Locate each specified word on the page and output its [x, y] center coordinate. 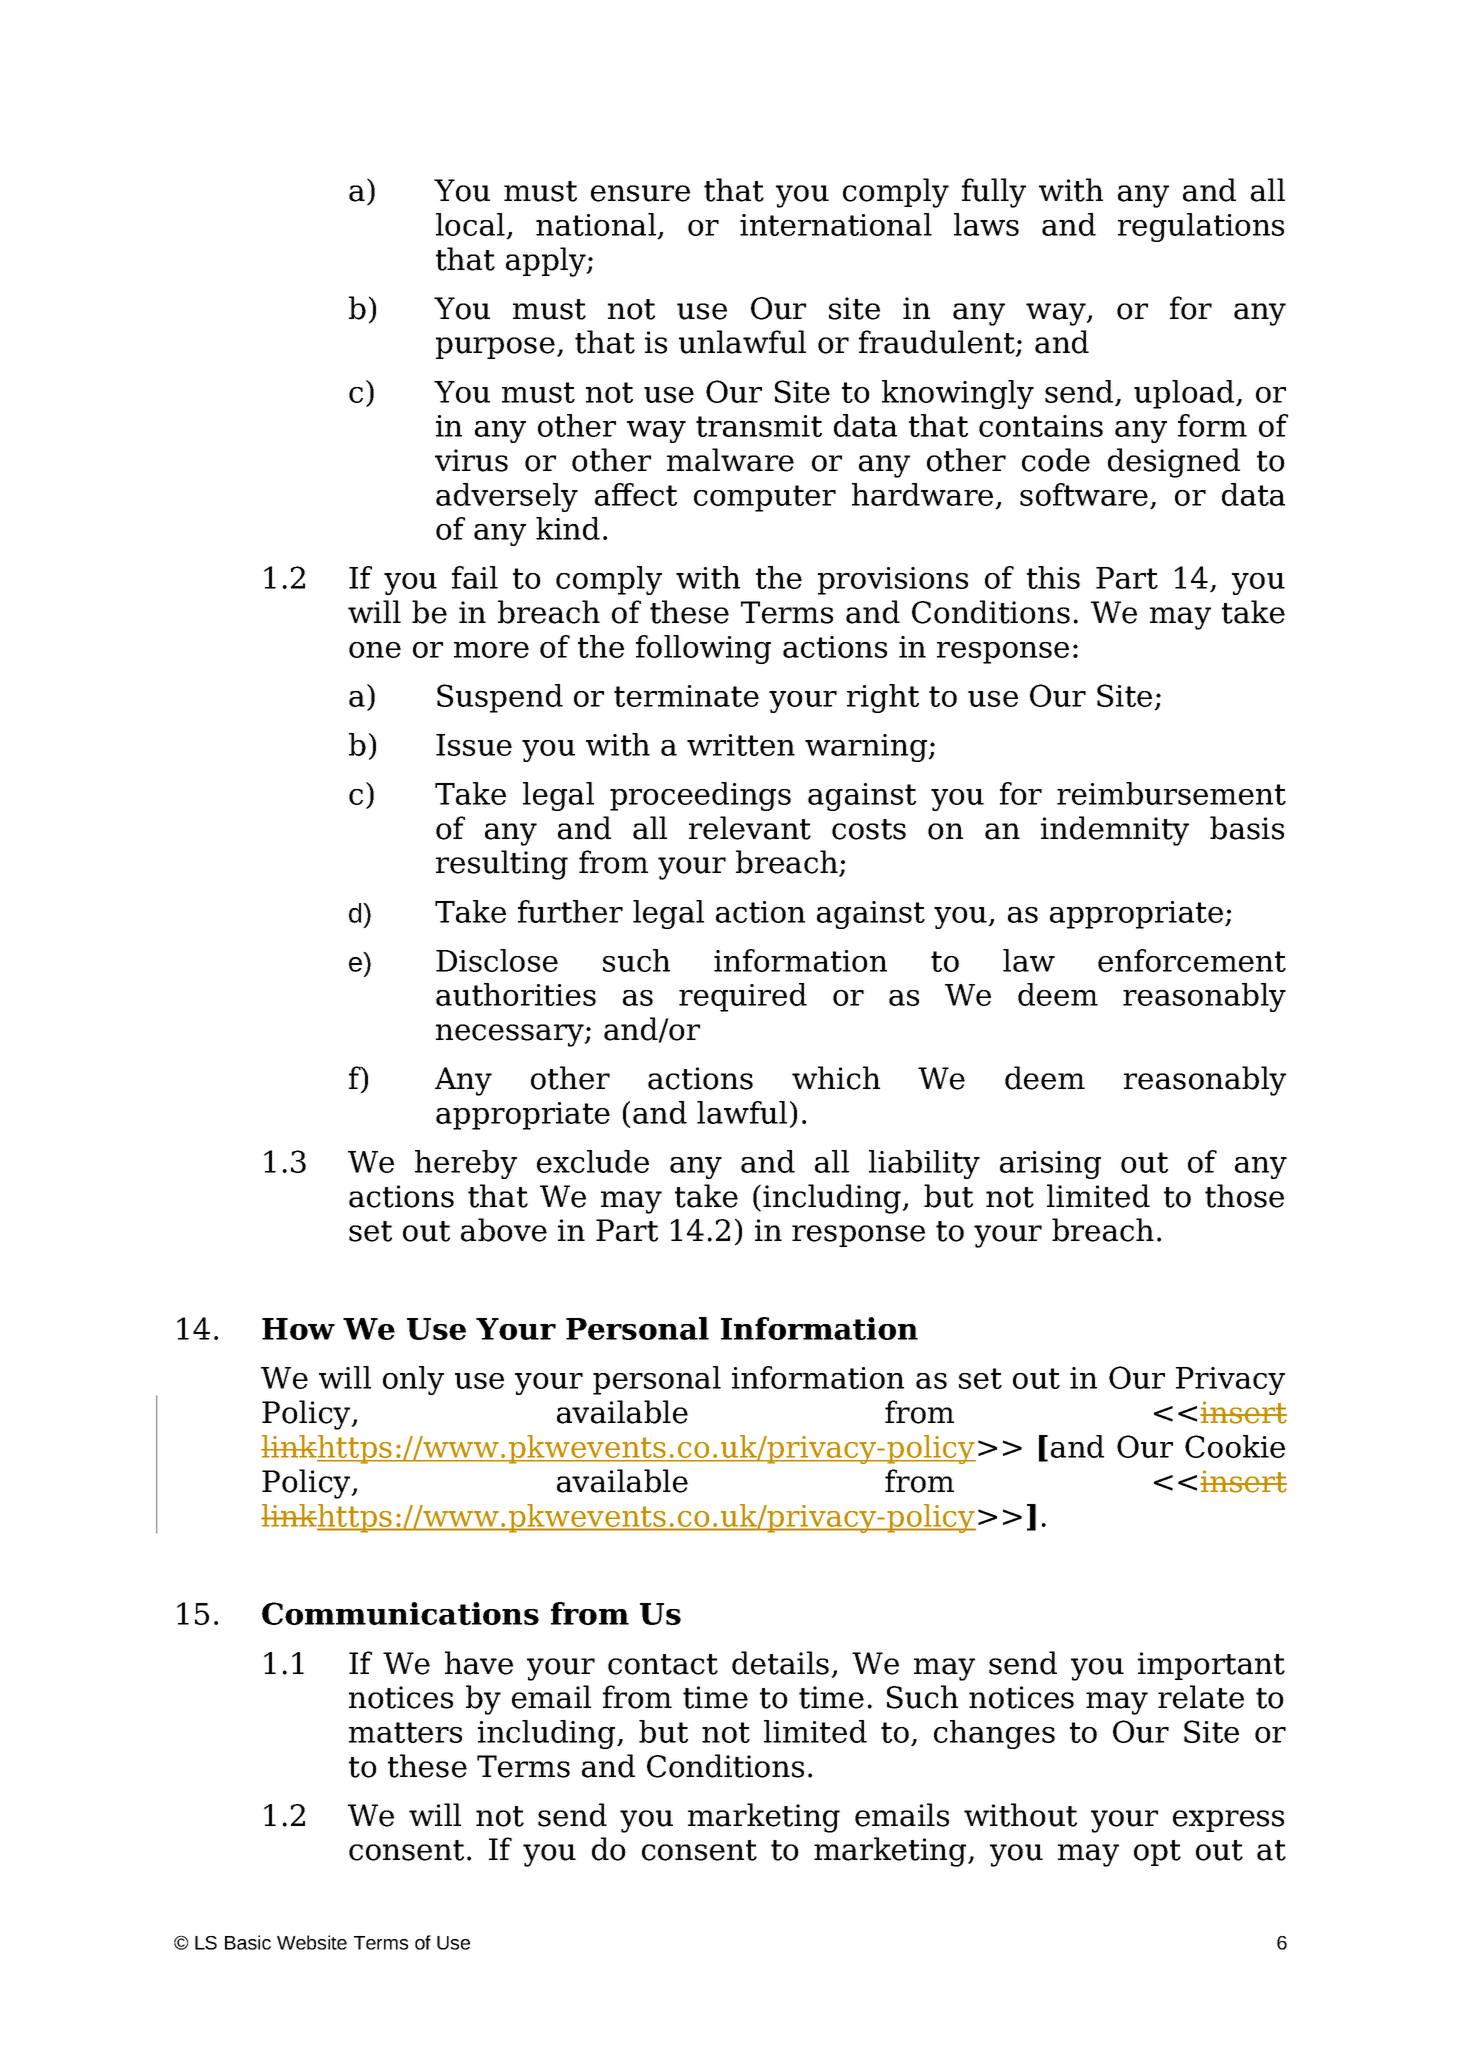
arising [1050, 1165]
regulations [1201, 227]
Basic [248, 1942]
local [471, 226]
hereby [466, 1164]
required [743, 997]
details [780, 1663]
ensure [640, 193]
